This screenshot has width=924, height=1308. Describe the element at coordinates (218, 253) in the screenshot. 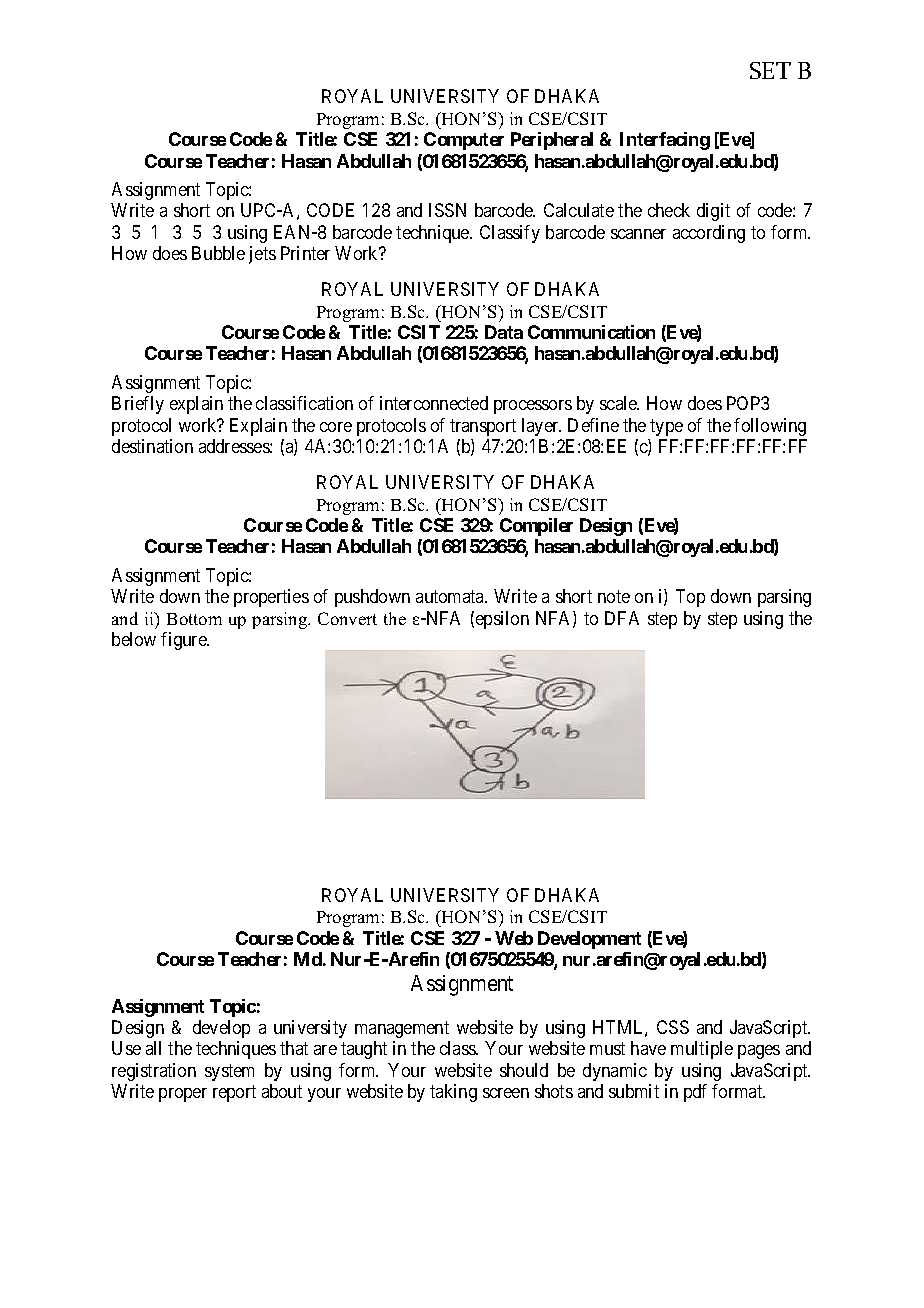

I see `Bubble` at that location.
